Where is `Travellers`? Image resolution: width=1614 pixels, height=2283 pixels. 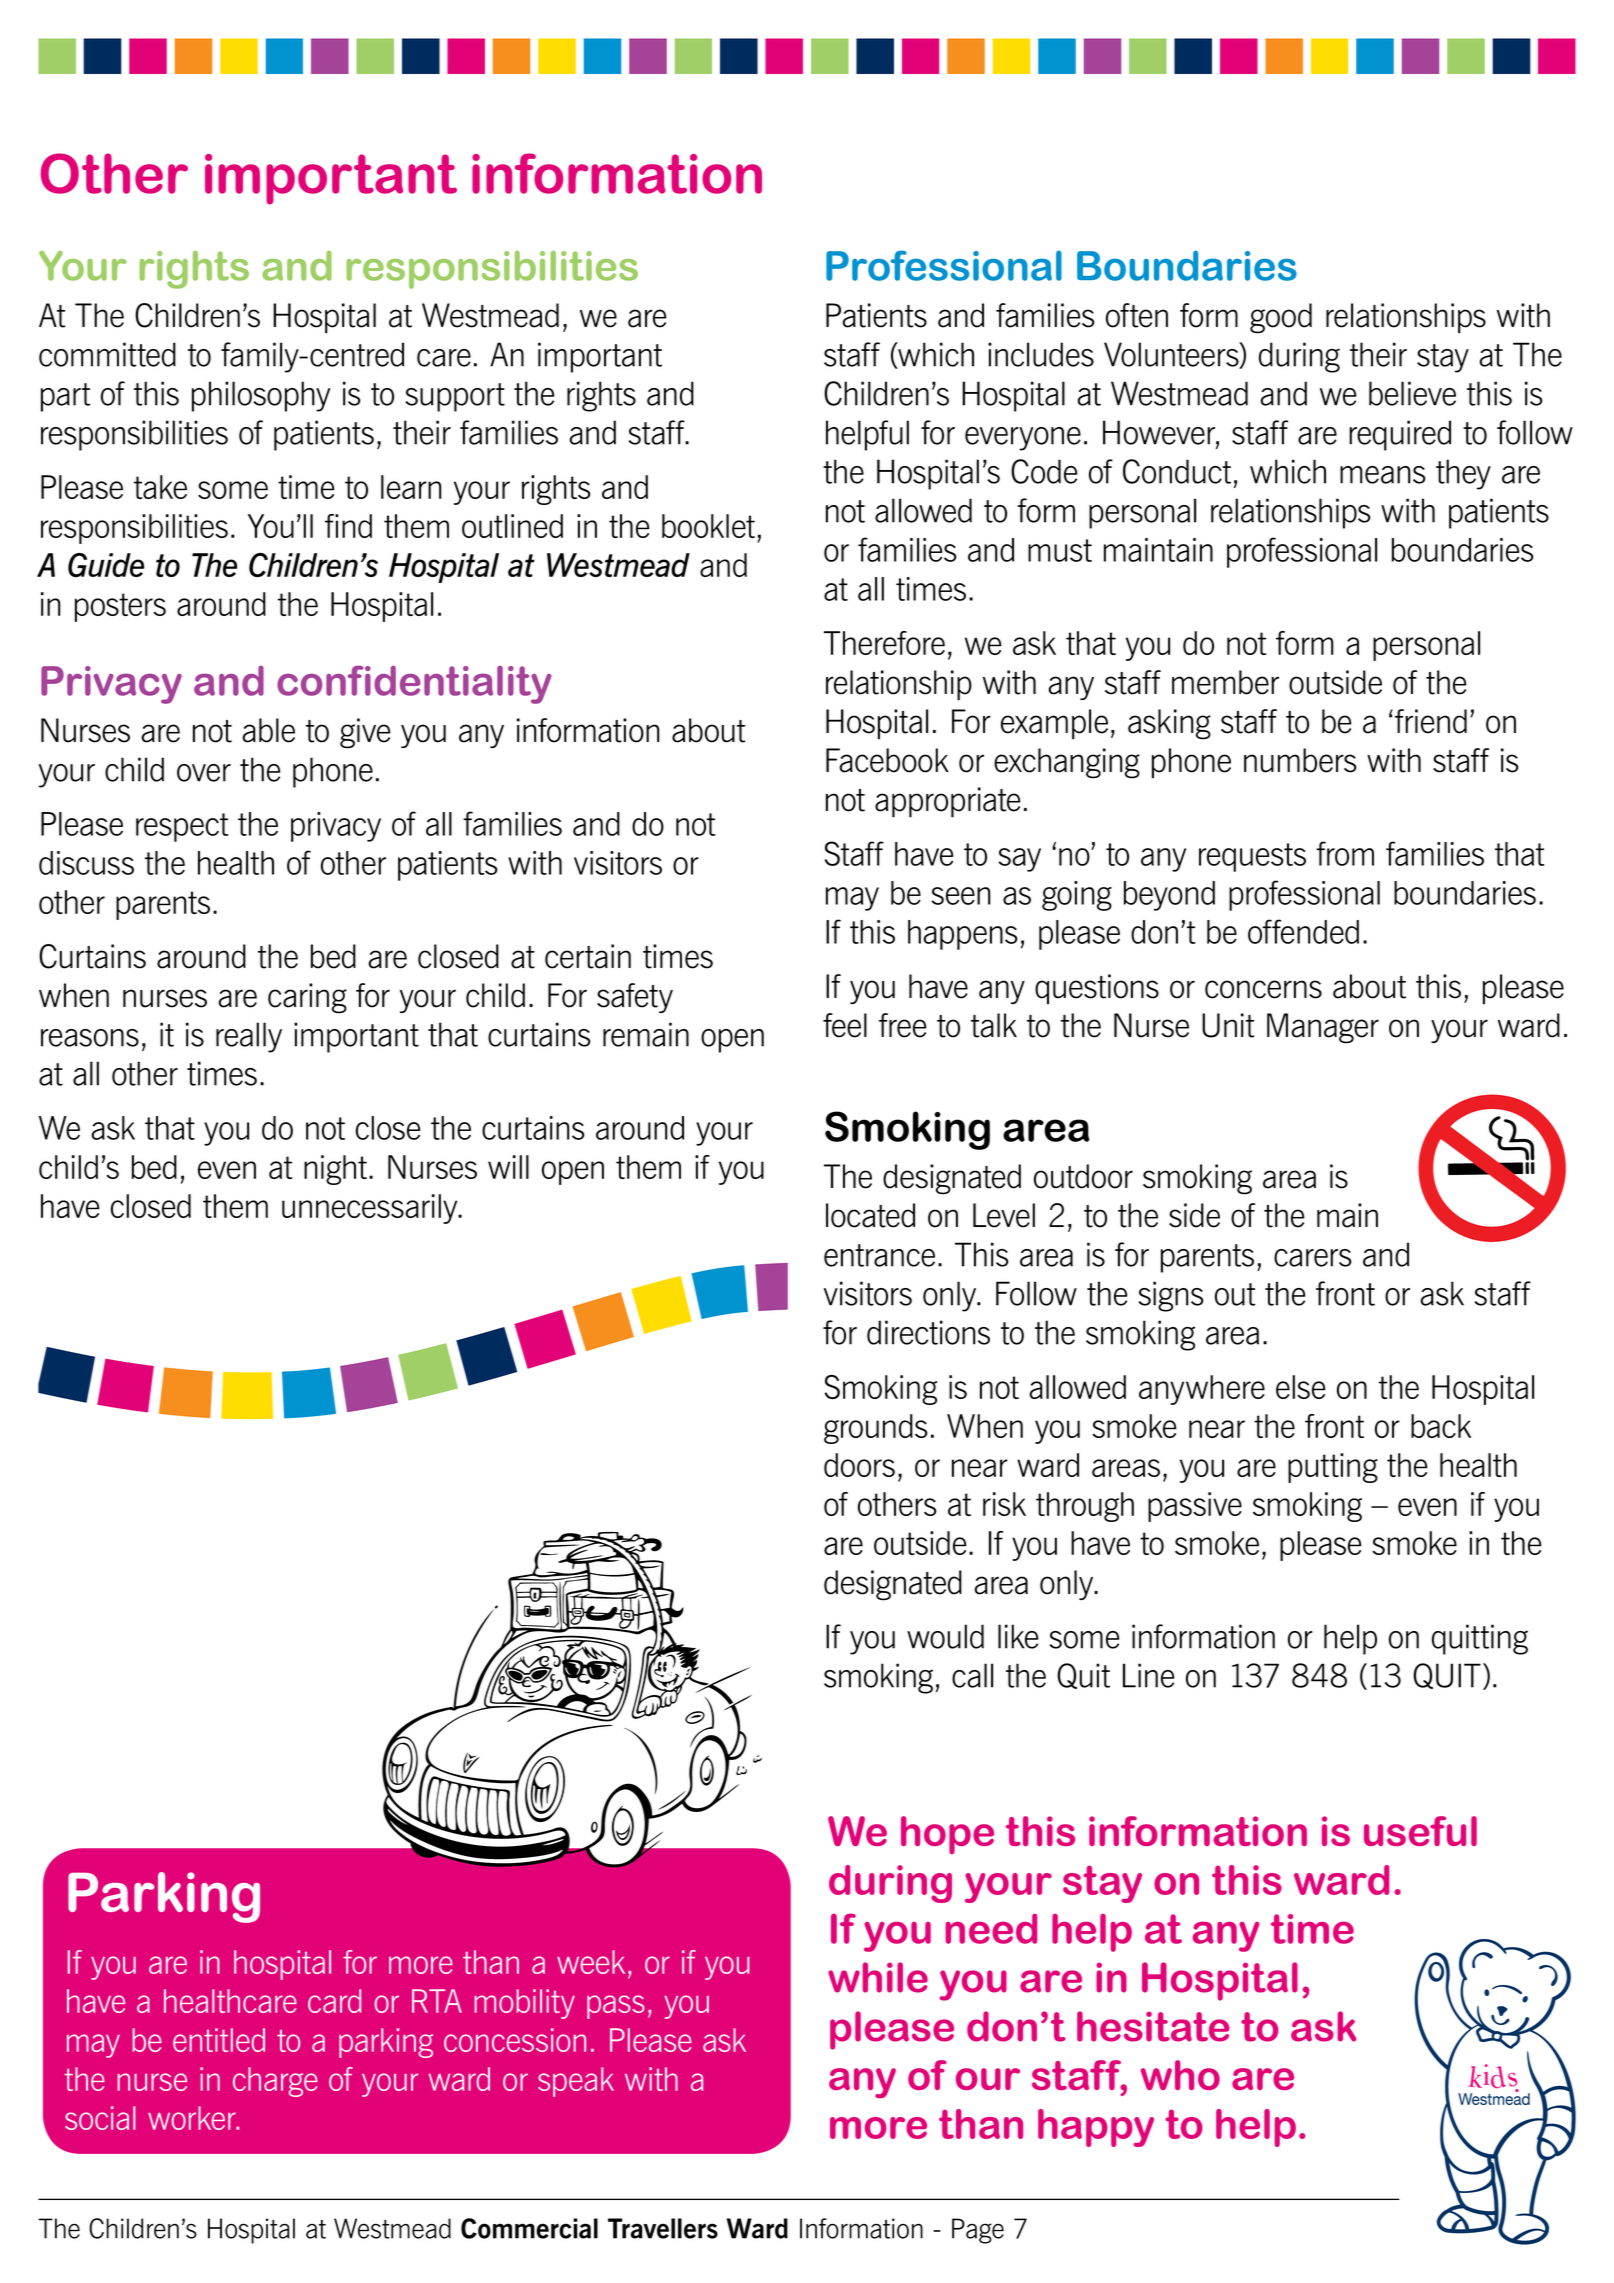 Travellers is located at coordinates (663, 2228).
